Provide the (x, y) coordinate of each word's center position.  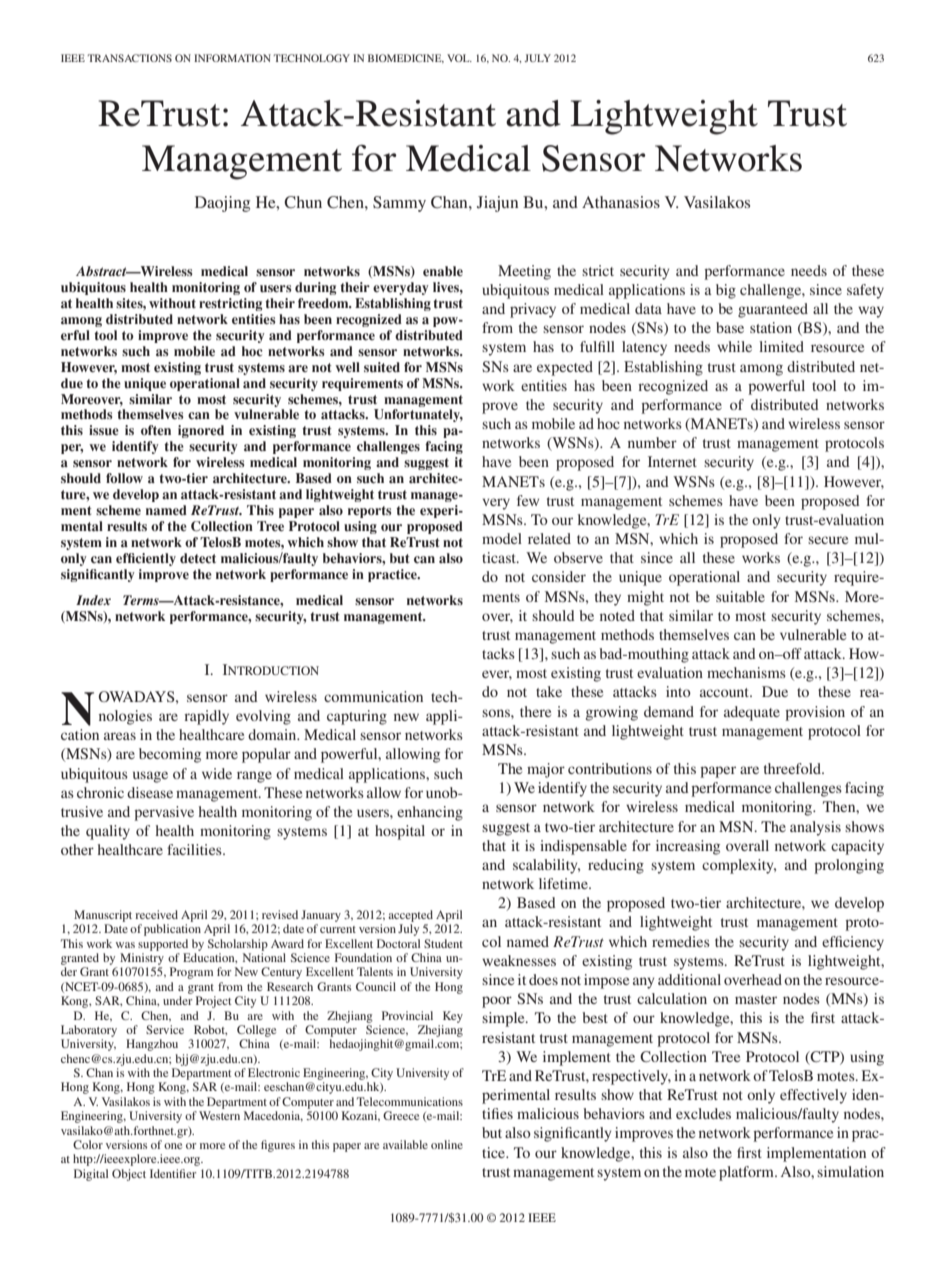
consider (559, 576)
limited (781, 346)
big (726, 291)
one (173, 1146)
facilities (195, 849)
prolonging (849, 866)
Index (93, 600)
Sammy (399, 204)
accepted (410, 916)
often (156, 430)
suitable (740, 596)
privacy (533, 310)
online (447, 1144)
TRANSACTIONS (129, 58)
